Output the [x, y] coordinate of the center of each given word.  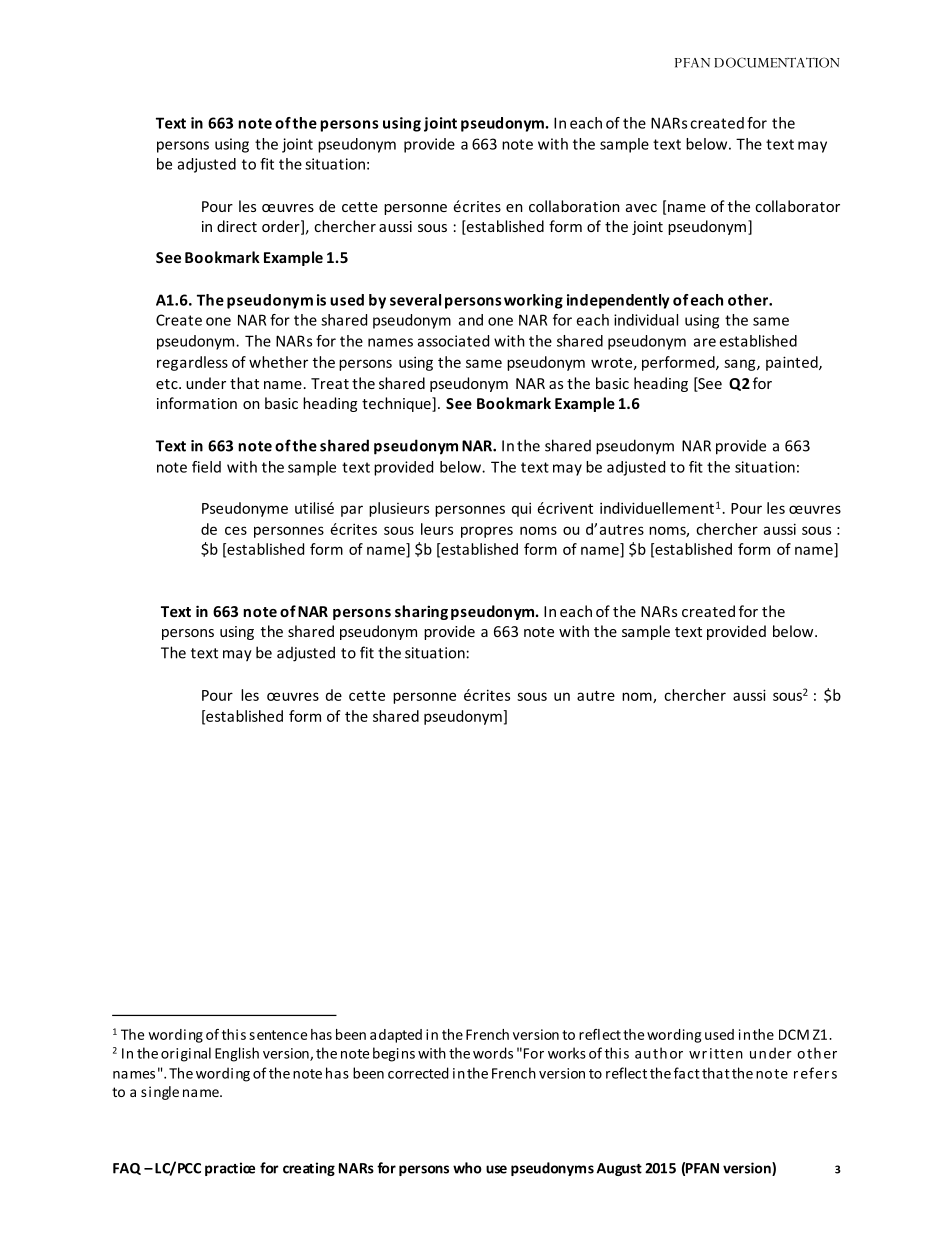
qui [521, 509]
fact [687, 1073]
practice [230, 1169]
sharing [421, 612]
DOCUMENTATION [777, 62]
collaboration [574, 206]
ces [236, 530]
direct [237, 226]
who [467, 1168]
